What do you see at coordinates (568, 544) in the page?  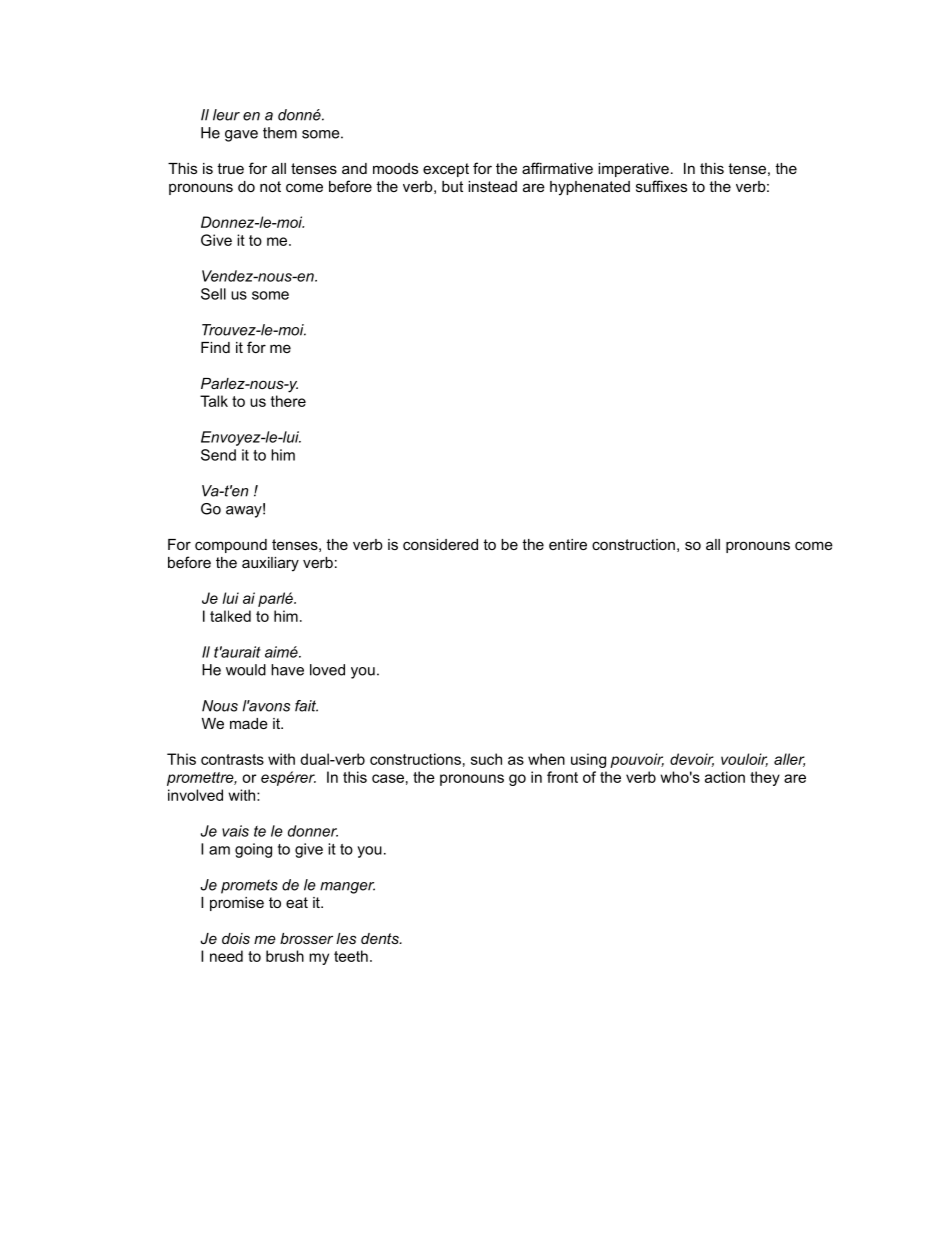 I see `entire` at bounding box center [568, 544].
